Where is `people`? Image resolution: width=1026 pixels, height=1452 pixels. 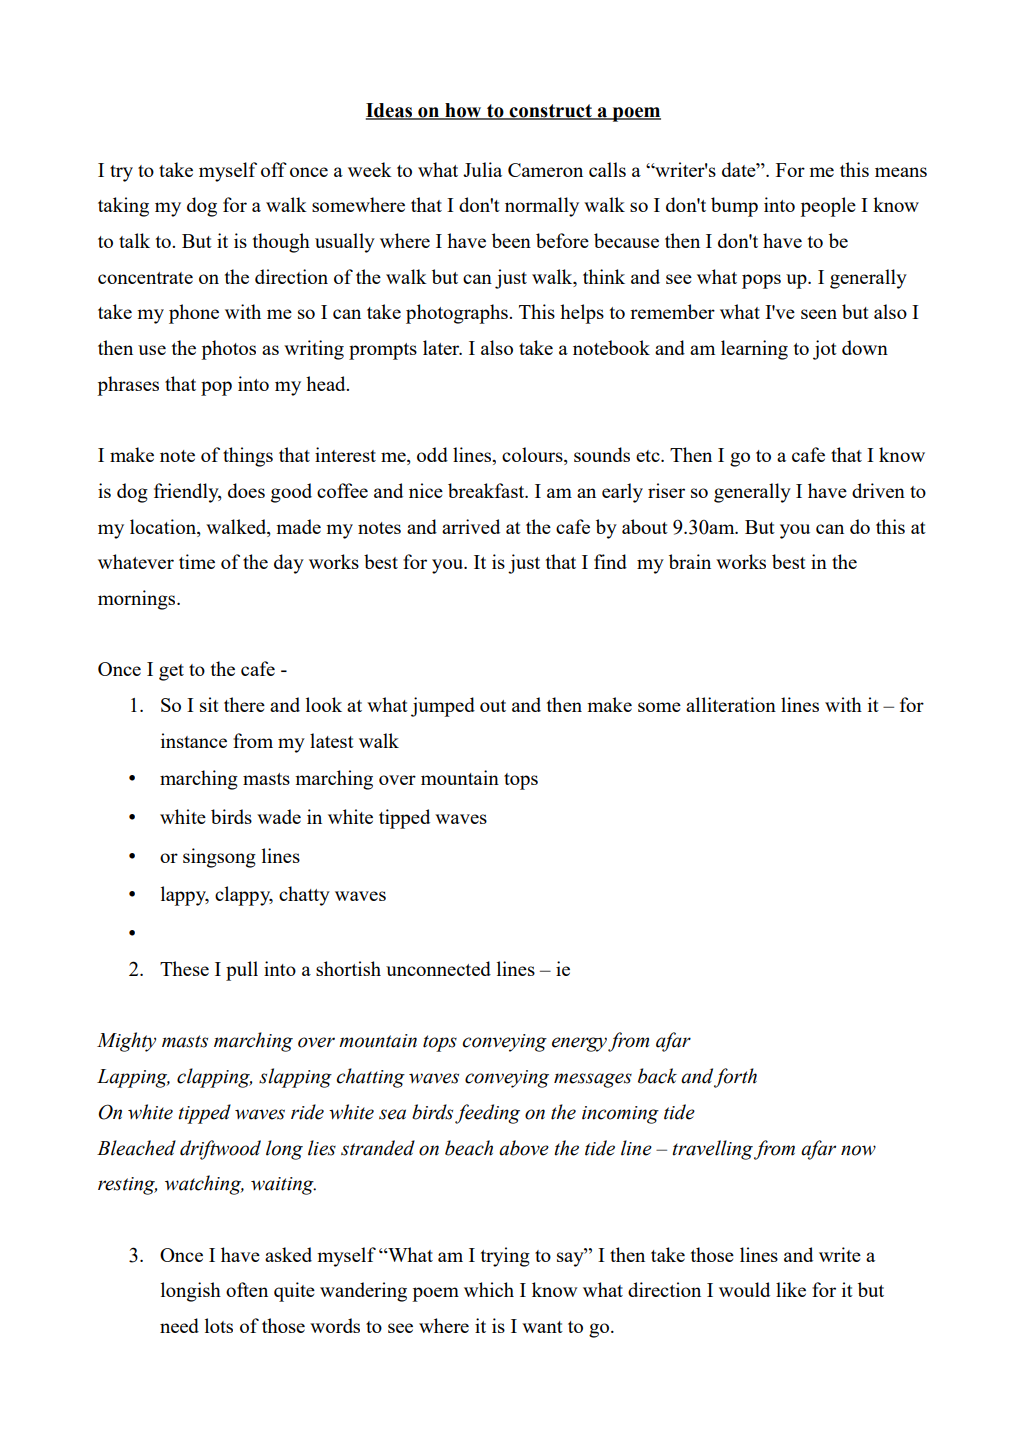
people is located at coordinates (828, 207).
